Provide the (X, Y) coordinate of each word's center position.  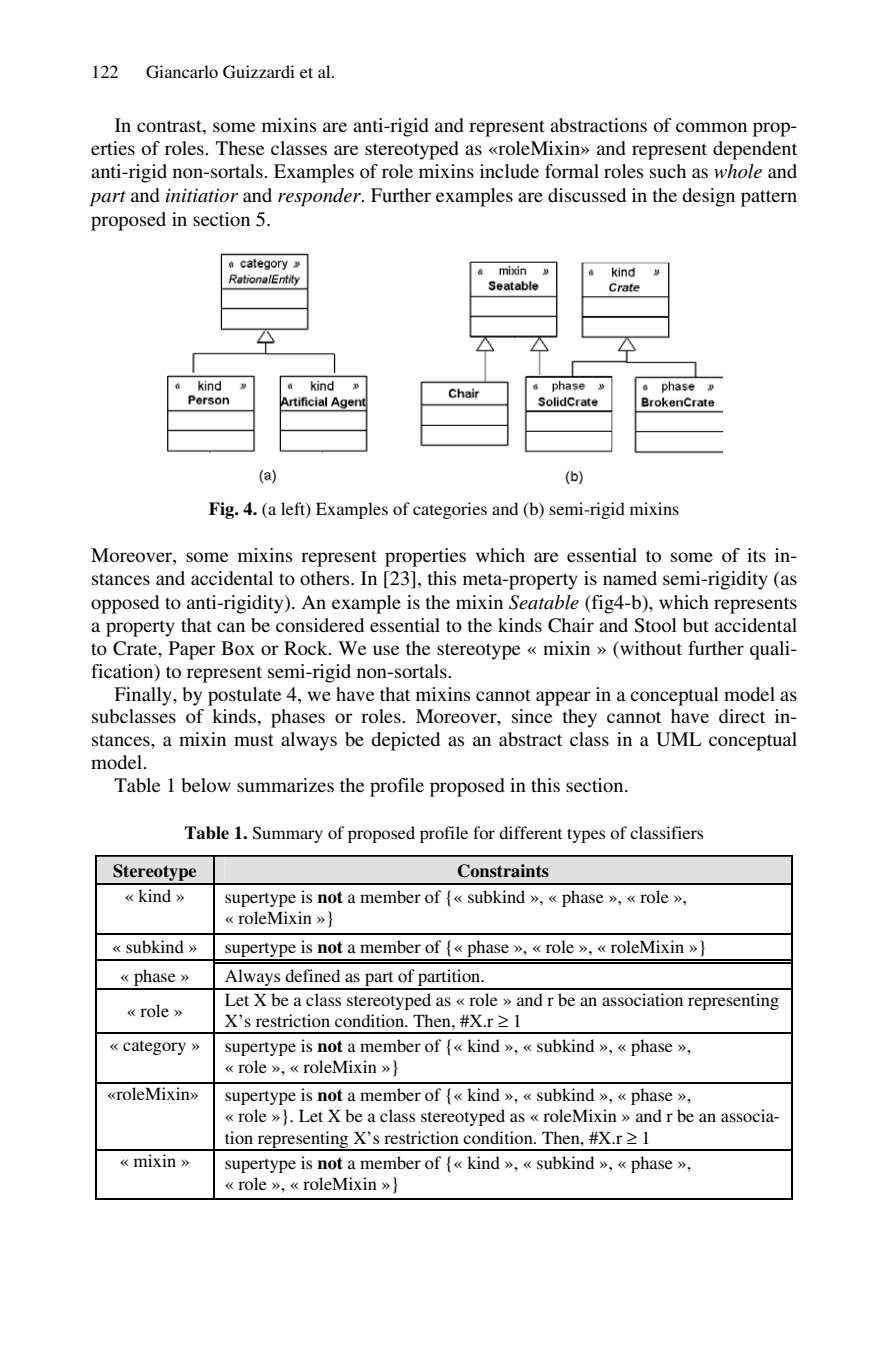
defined (312, 975)
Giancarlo (182, 72)
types (586, 835)
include (509, 171)
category (154, 1048)
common (711, 127)
